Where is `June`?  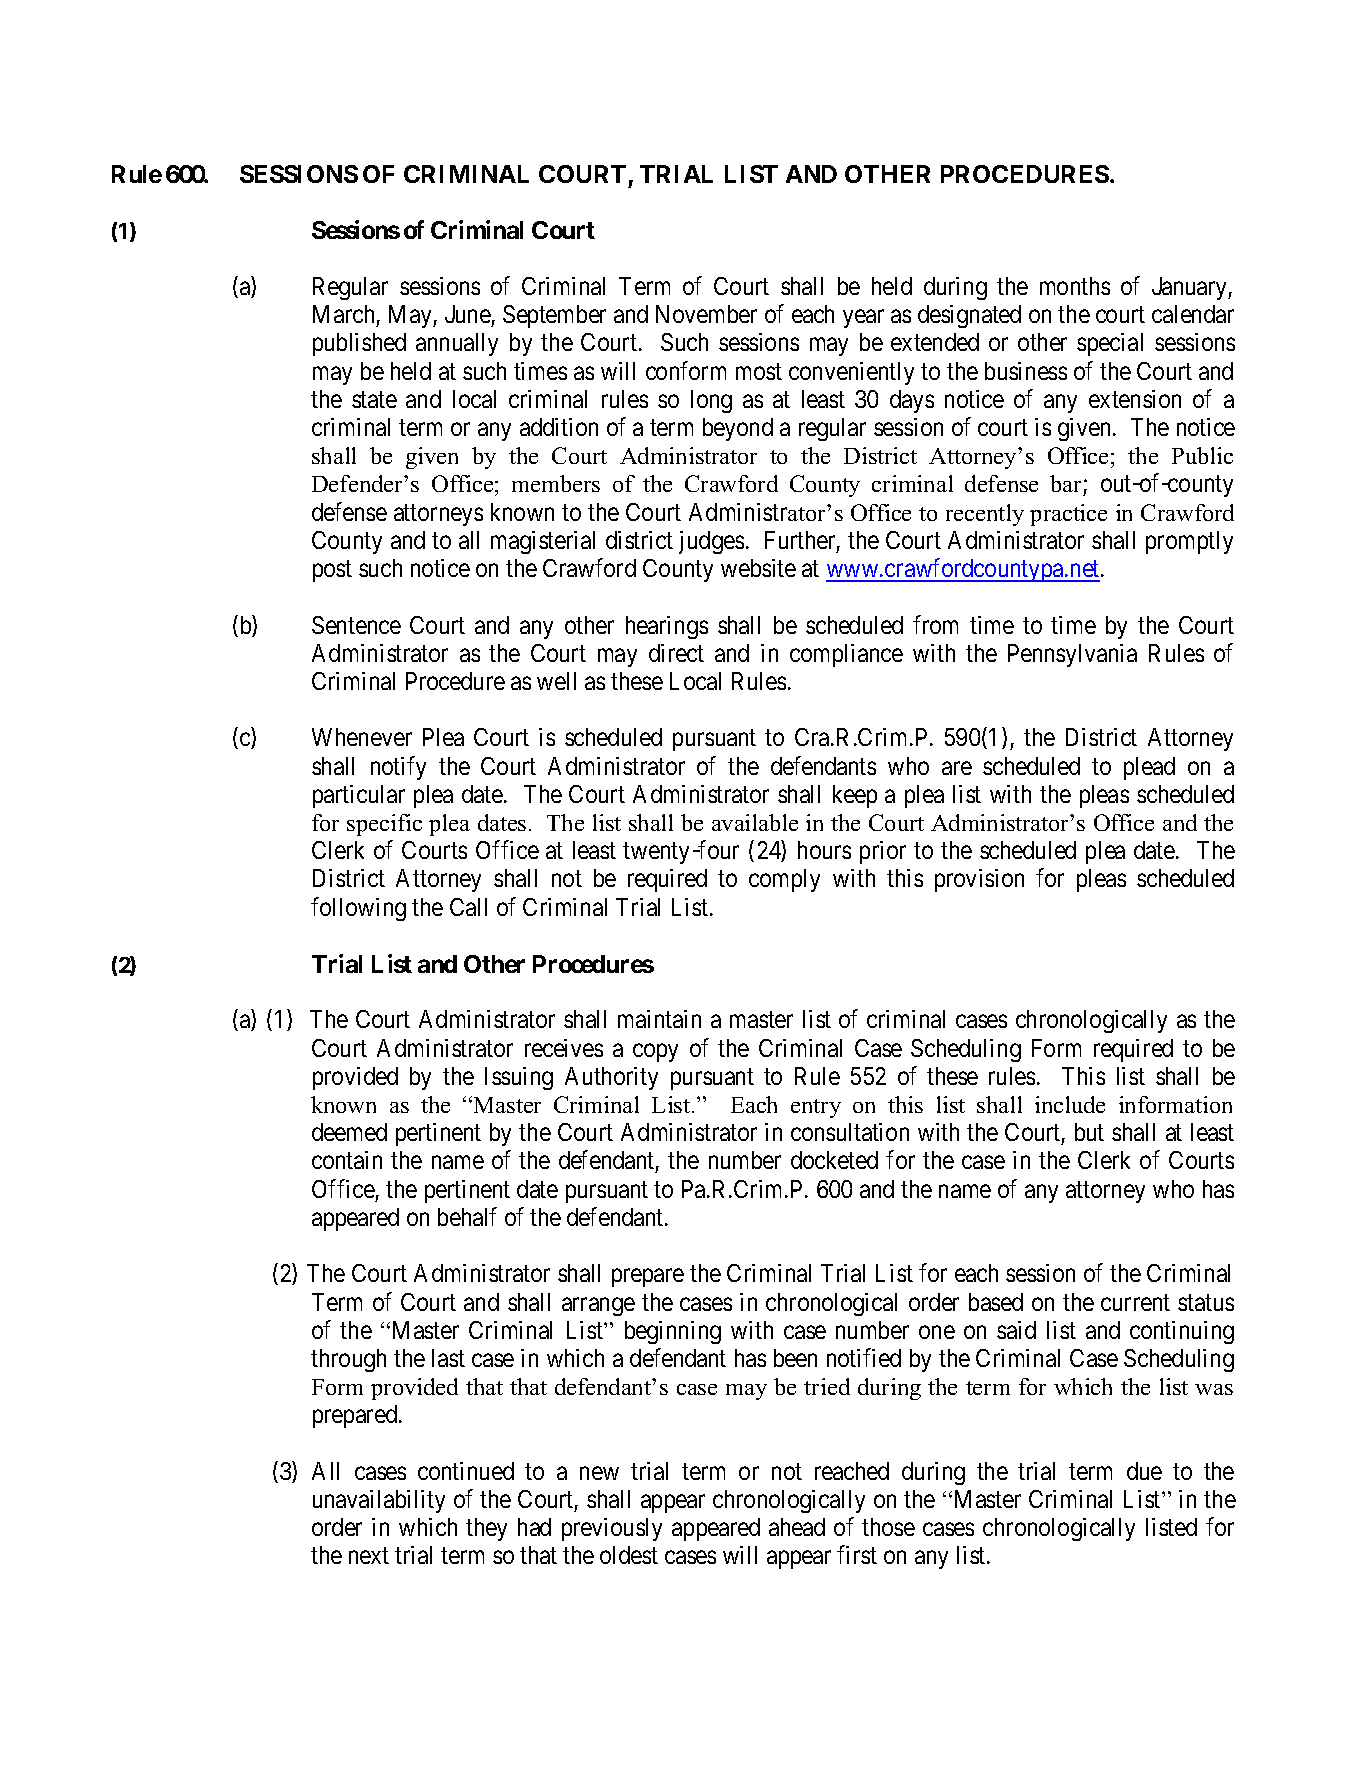 June is located at coordinates (468, 316).
